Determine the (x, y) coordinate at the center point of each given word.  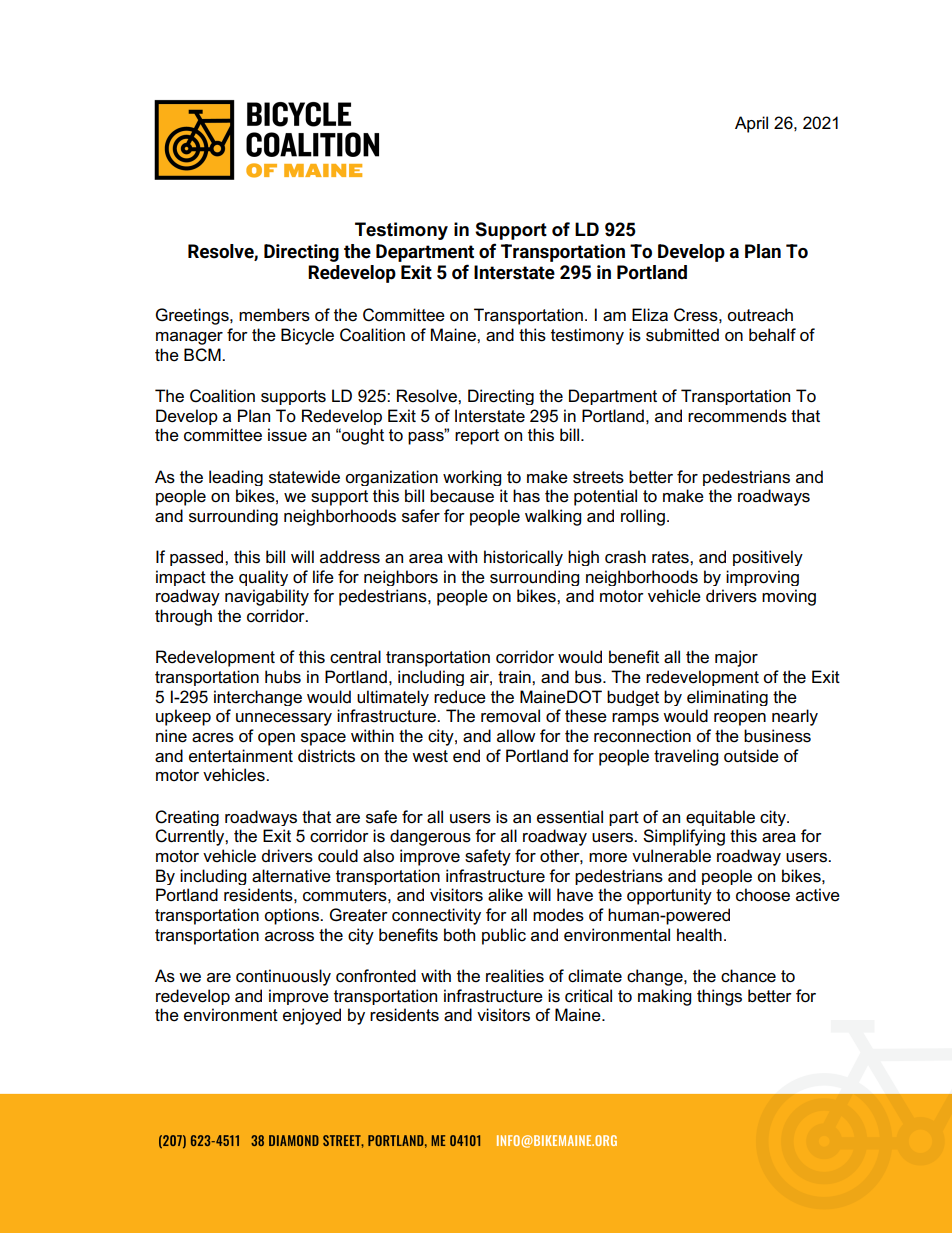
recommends (737, 416)
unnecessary (284, 719)
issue (287, 435)
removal (510, 716)
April (751, 124)
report (477, 437)
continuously (283, 977)
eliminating (727, 698)
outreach (760, 315)
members (274, 315)
